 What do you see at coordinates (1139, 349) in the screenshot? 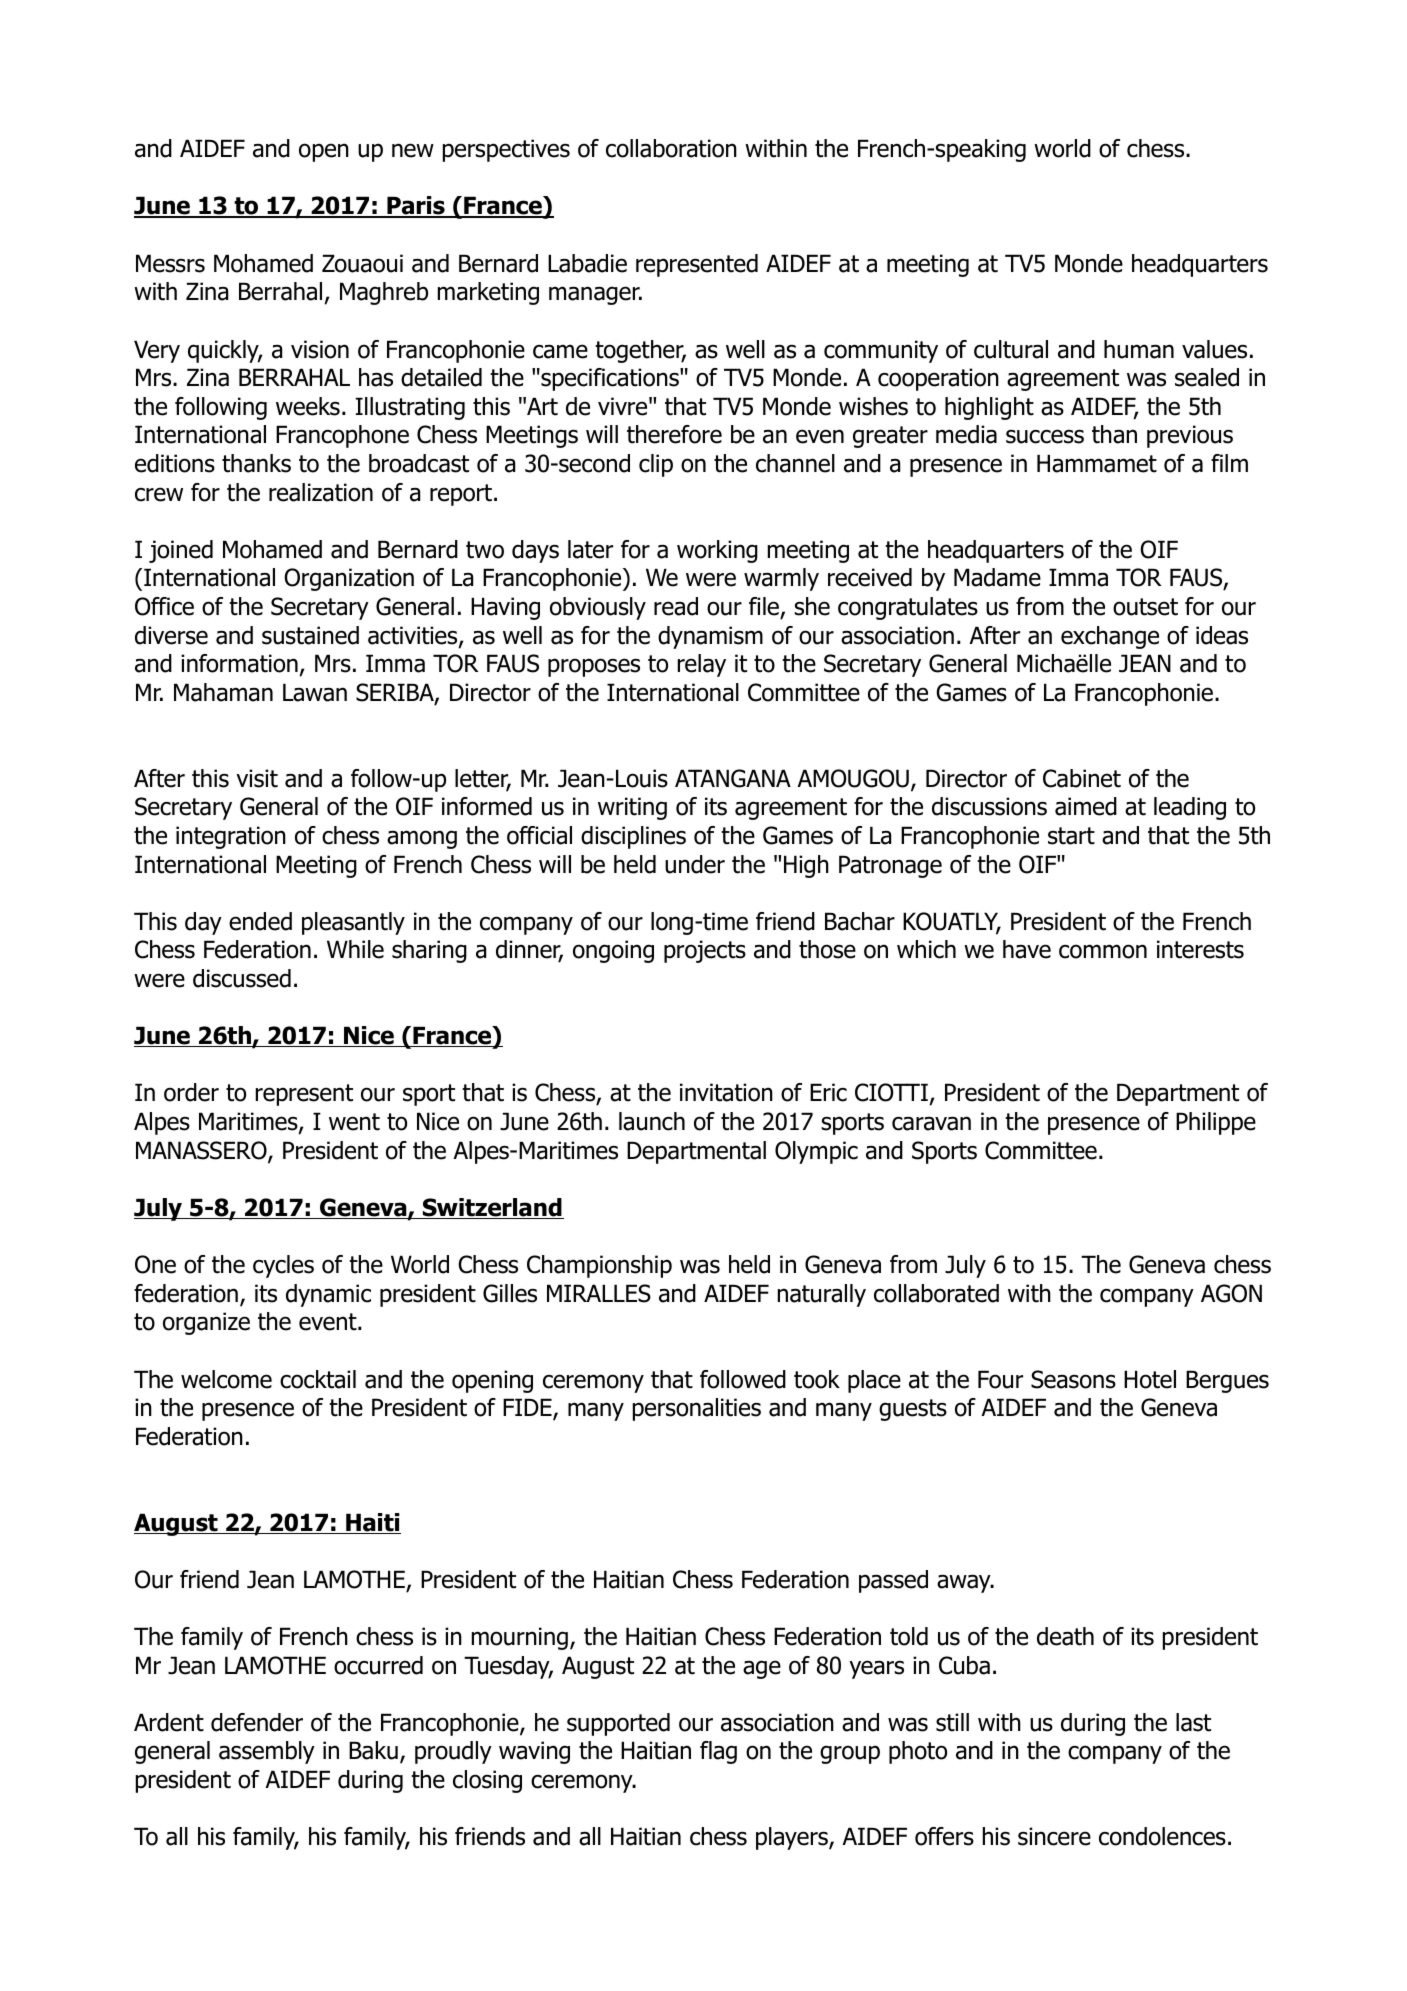
I see `human` at bounding box center [1139, 349].
